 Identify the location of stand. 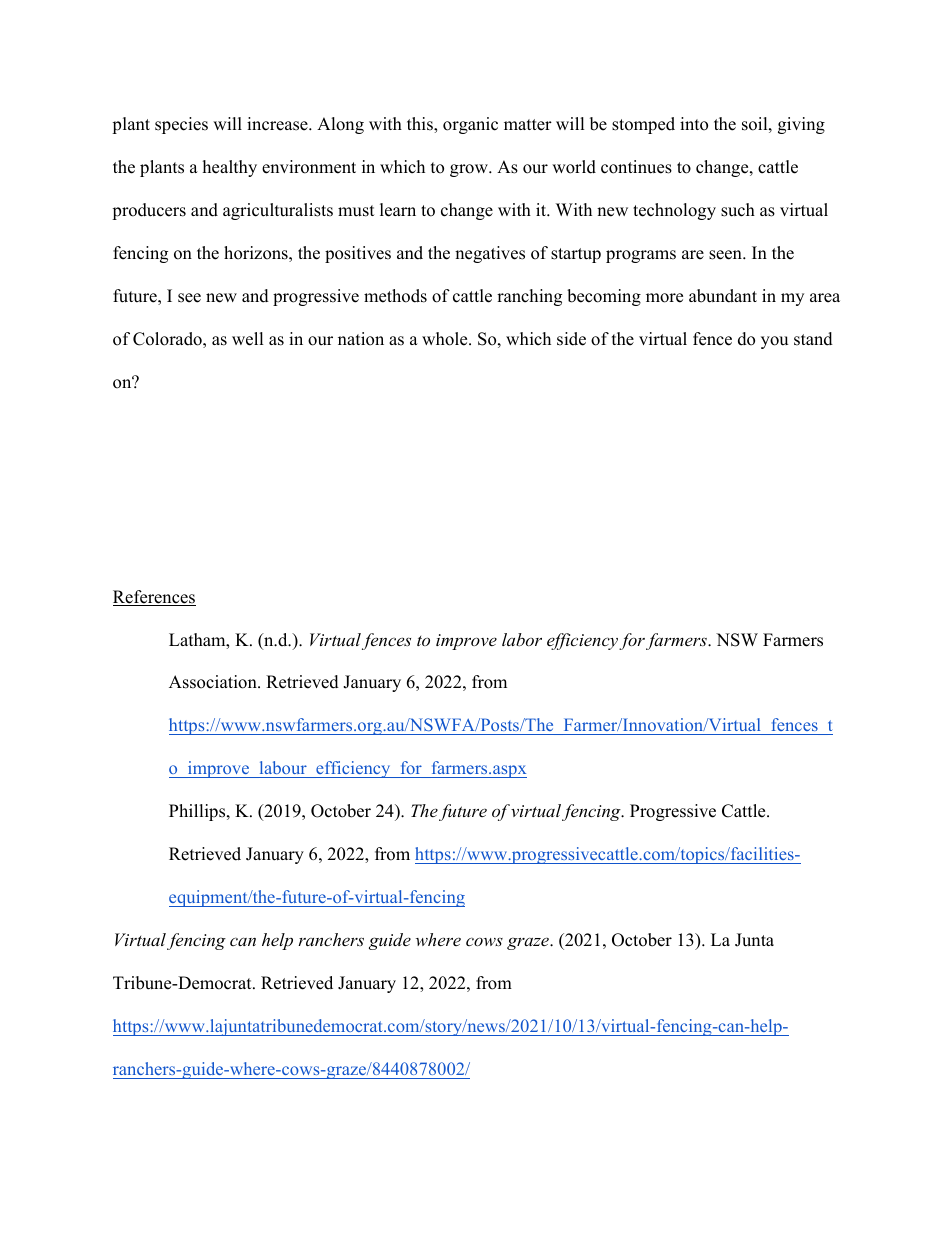
(813, 339).
